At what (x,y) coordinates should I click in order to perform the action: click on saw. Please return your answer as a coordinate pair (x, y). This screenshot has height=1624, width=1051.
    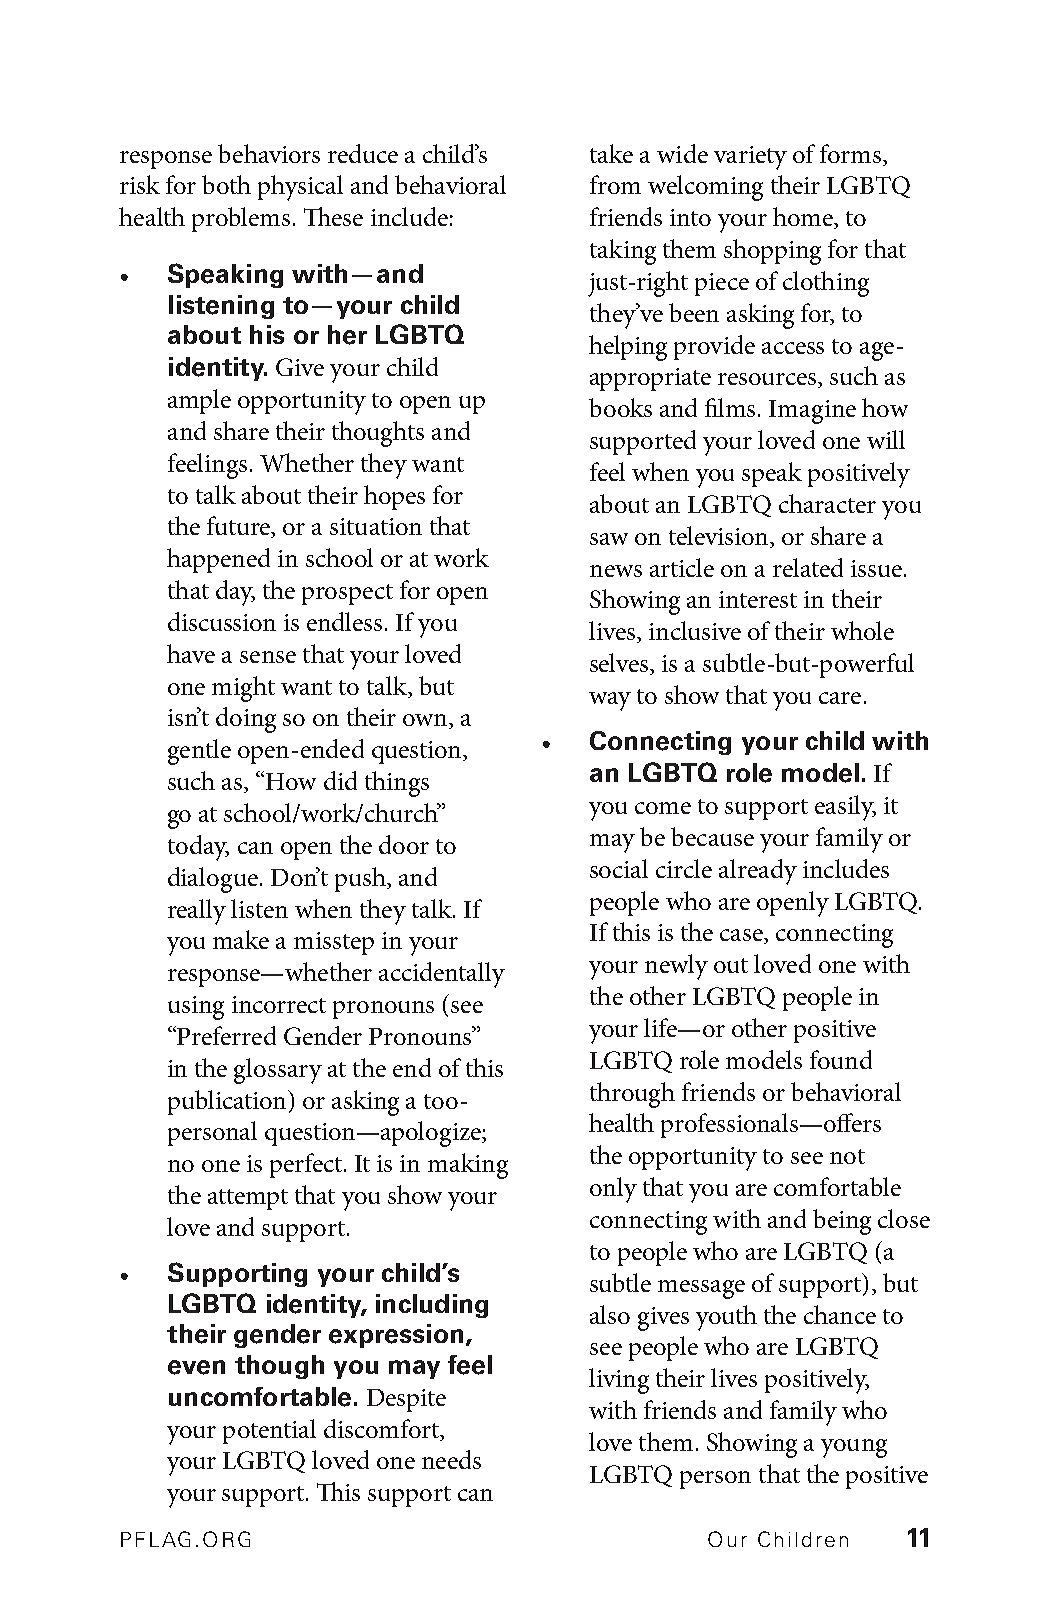
    Looking at the image, I should click on (609, 539).
